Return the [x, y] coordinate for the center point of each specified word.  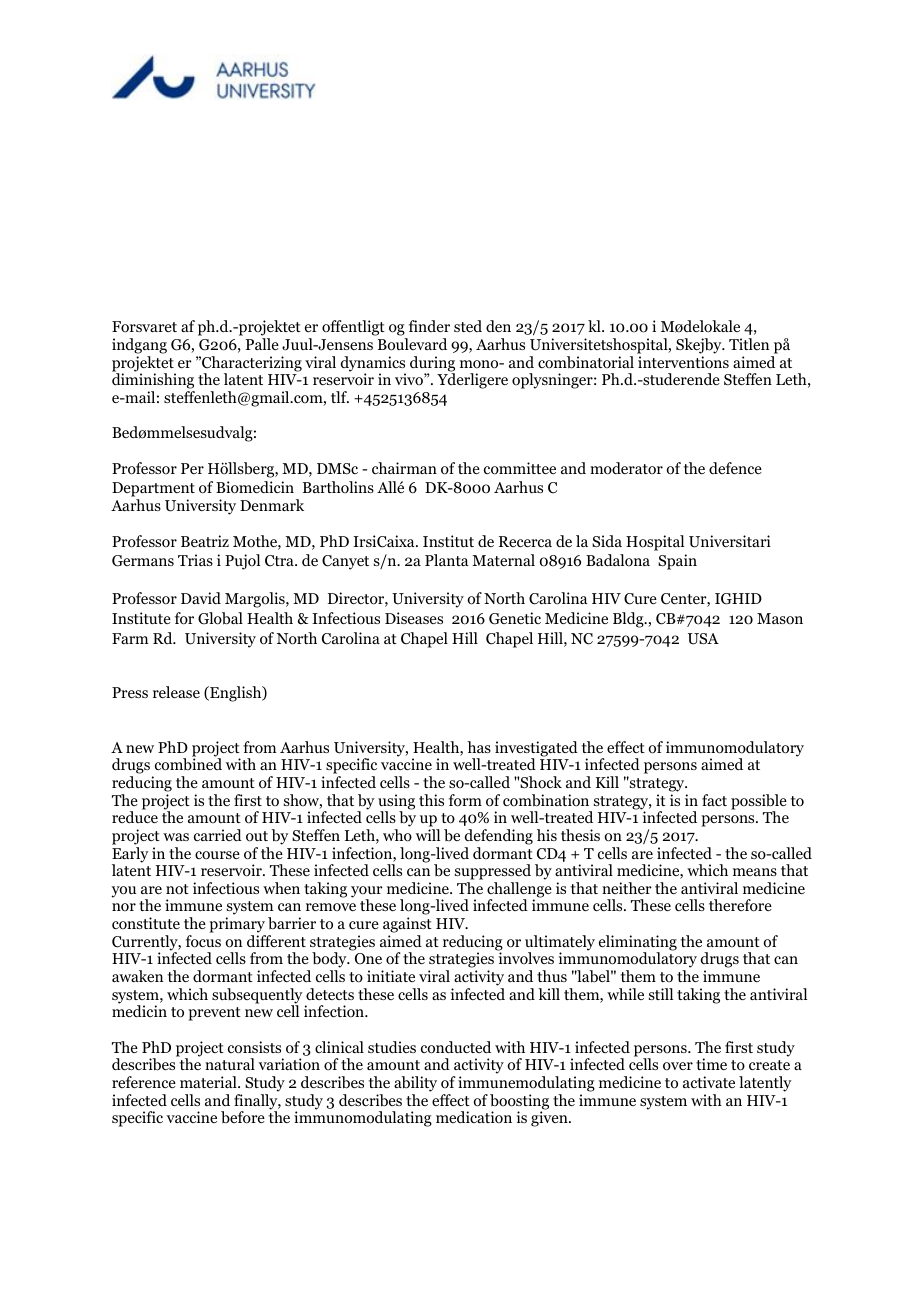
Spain [677, 562]
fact [714, 800]
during [432, 365]
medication [474, 1117]
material [209, 1082]
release [176, 692]
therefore [740, 905]
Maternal [503, 560]
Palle [262, 344]
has [479, 747]
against [407, 926]
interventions [683, 362]
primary [237, 926]
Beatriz [205, 541]
